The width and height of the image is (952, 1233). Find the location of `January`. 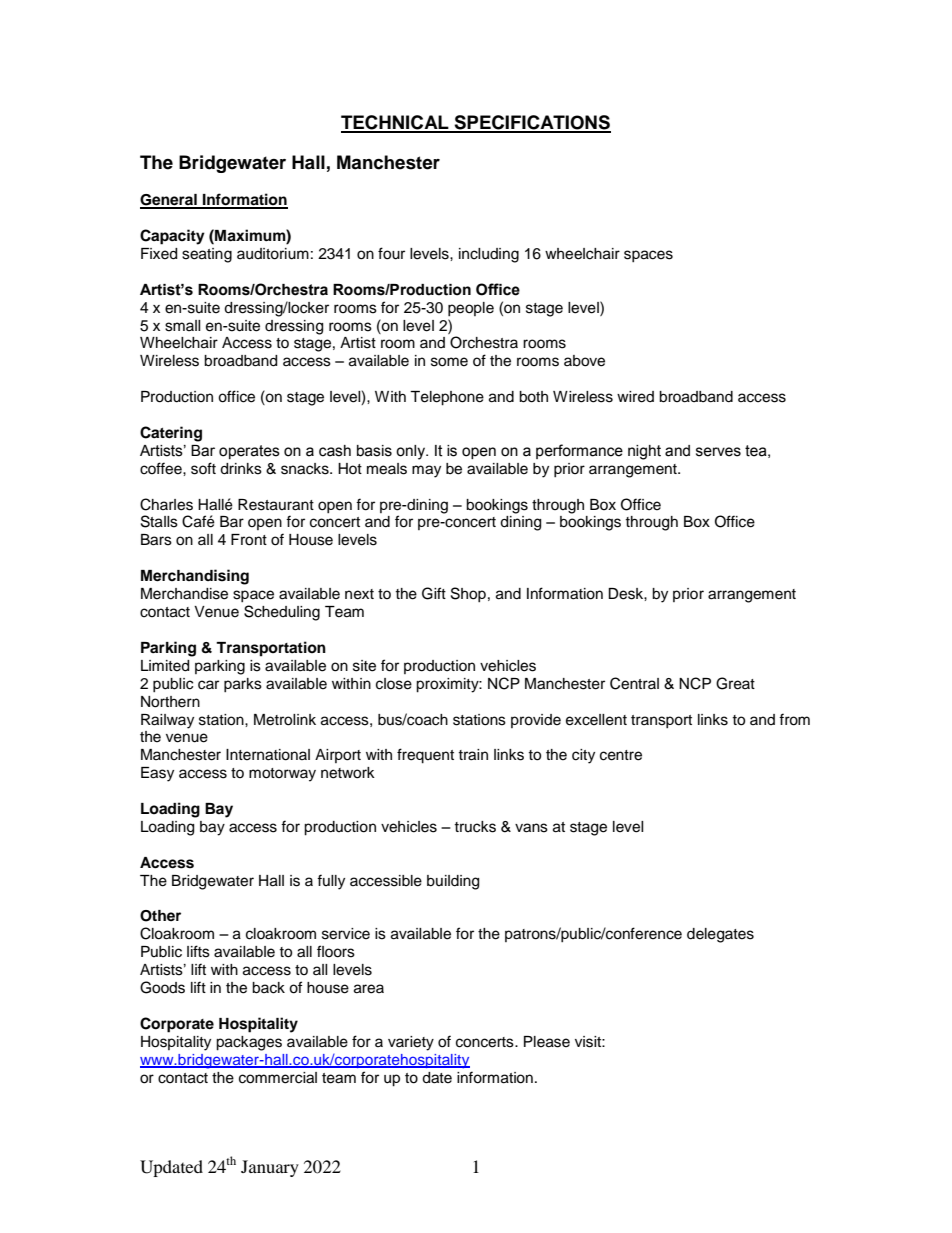

January is located at coordinates (270, 1168).
